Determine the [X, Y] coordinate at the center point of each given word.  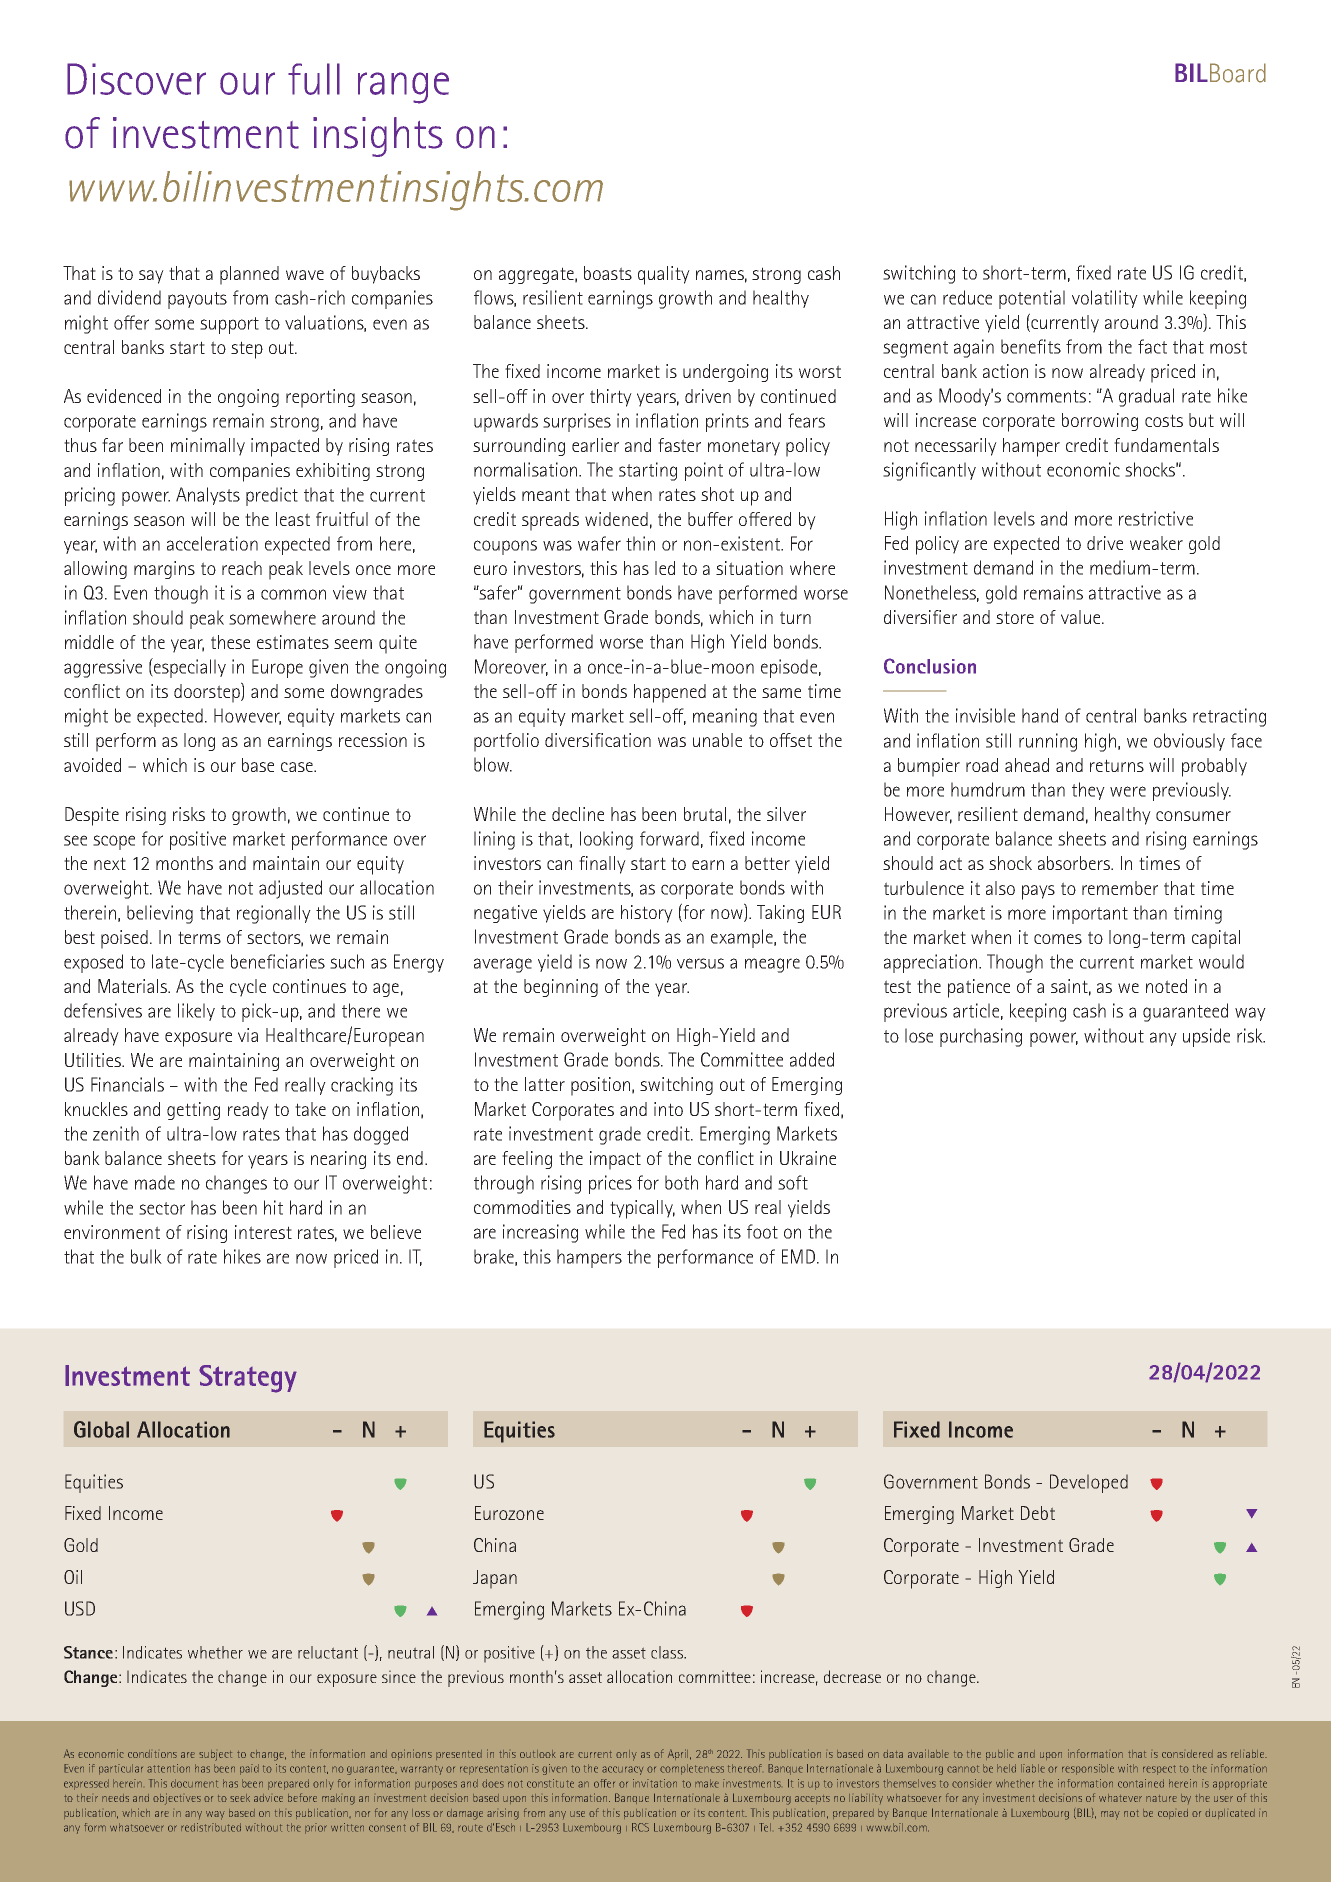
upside [1206, 1037]
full [314, 79]
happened [670, 693]
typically [642, 1209]
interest [263, 1232]
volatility [1105, 299]
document [194, 1783]
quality [664, 275]
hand [1040, 715]
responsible [1088, 1769]
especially [189, 668]
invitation [655, 1783]
